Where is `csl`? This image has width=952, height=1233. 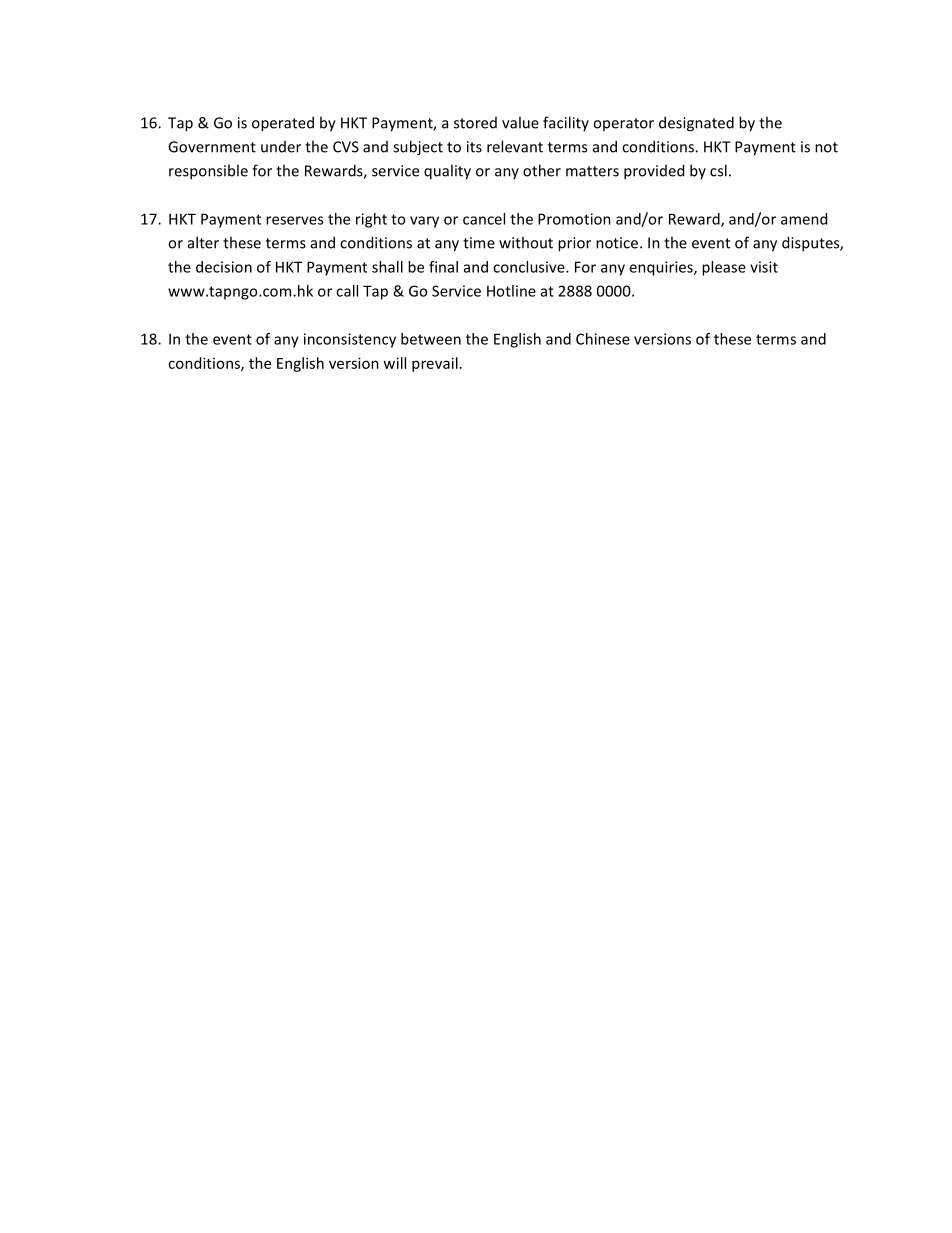
csl is located at coordinates (718, 170).
